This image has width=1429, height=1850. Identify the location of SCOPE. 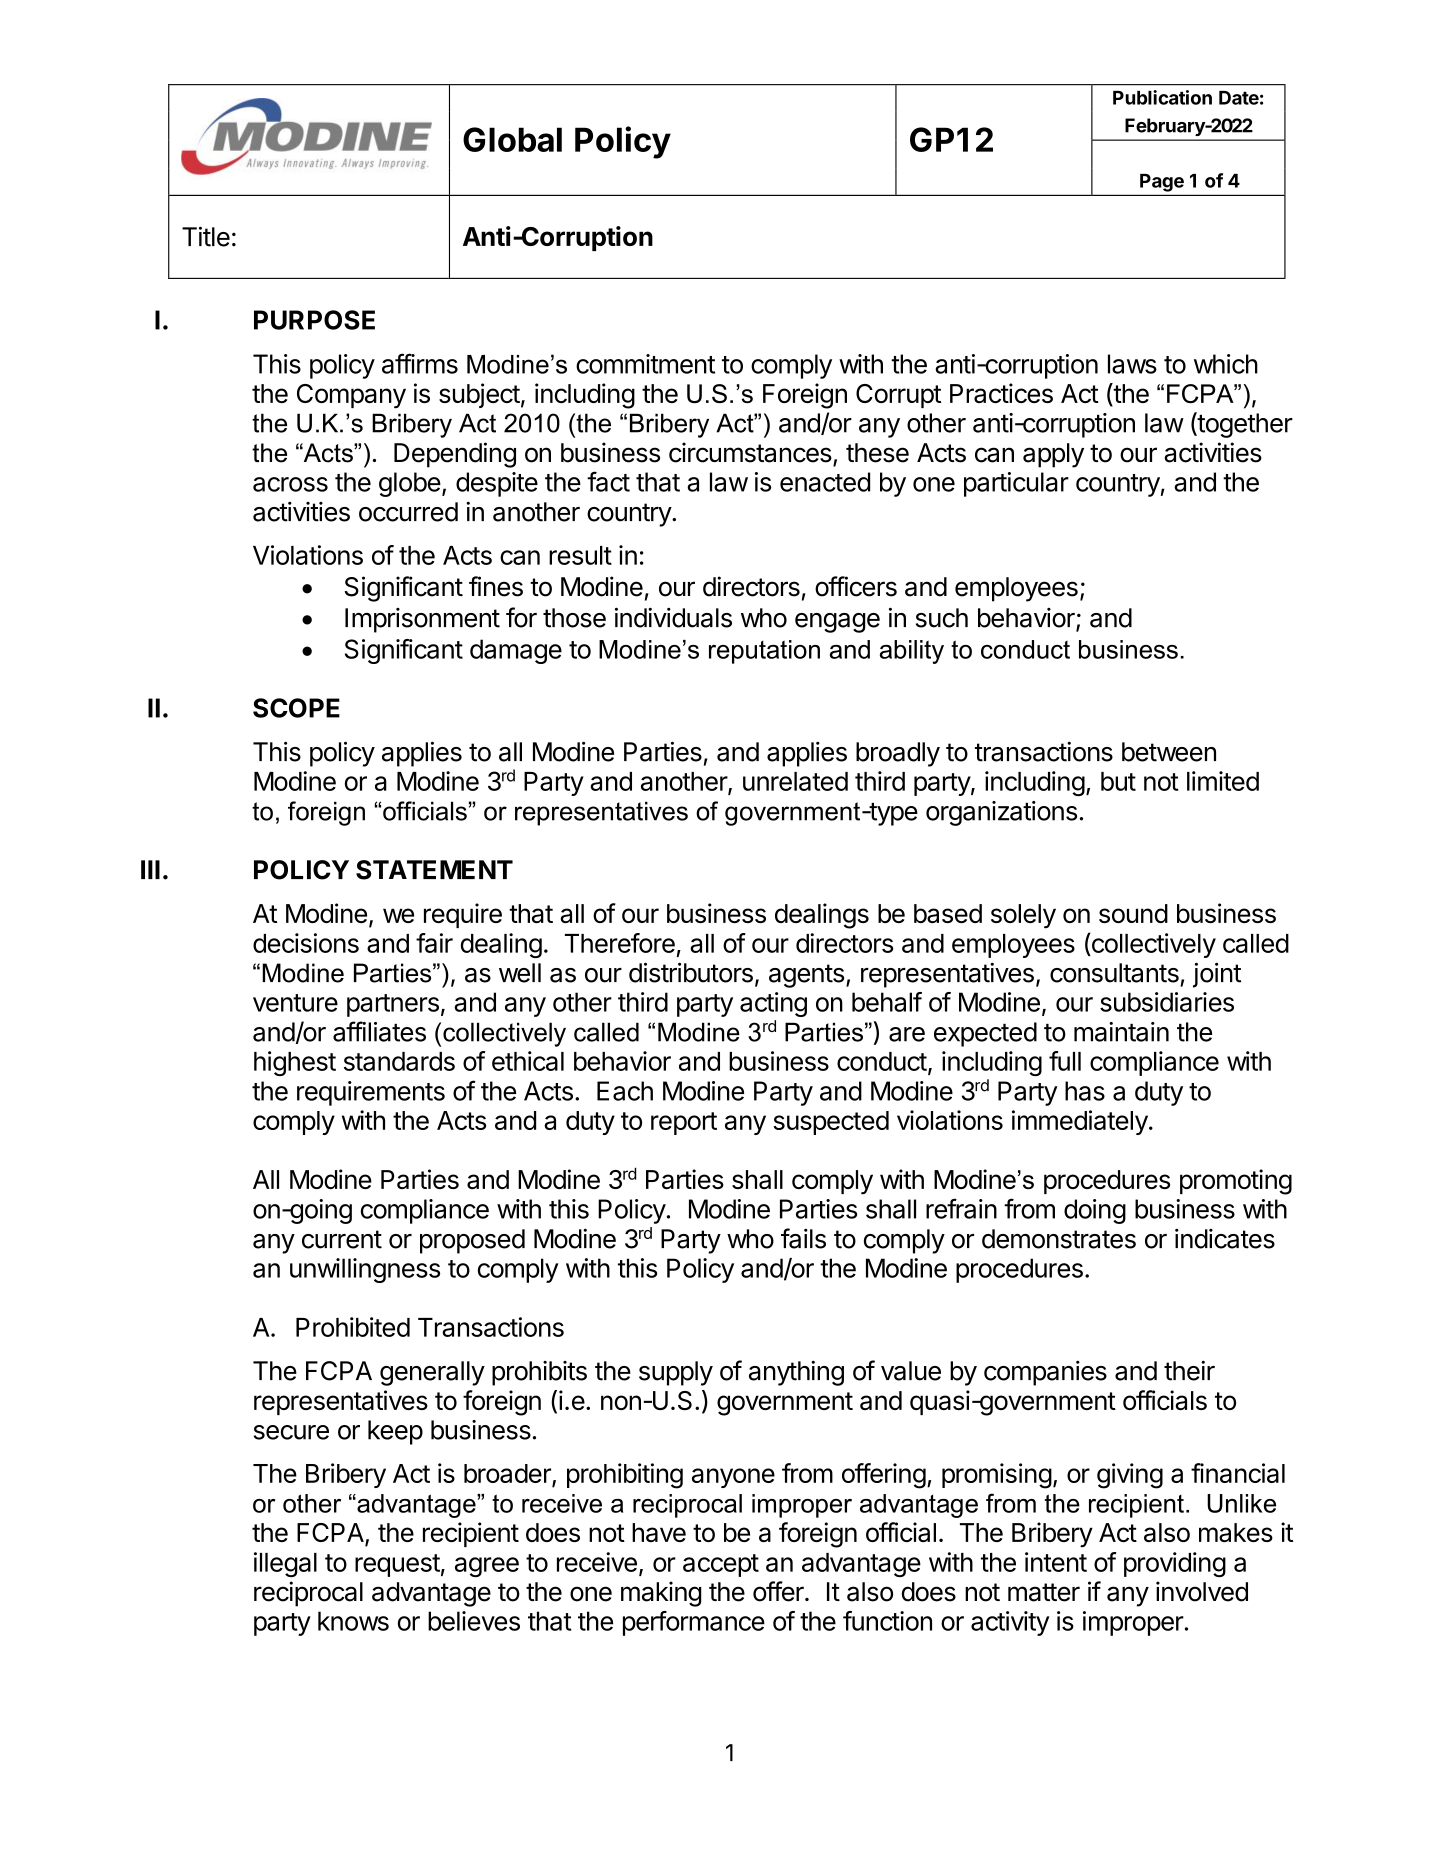
(296, 708).
